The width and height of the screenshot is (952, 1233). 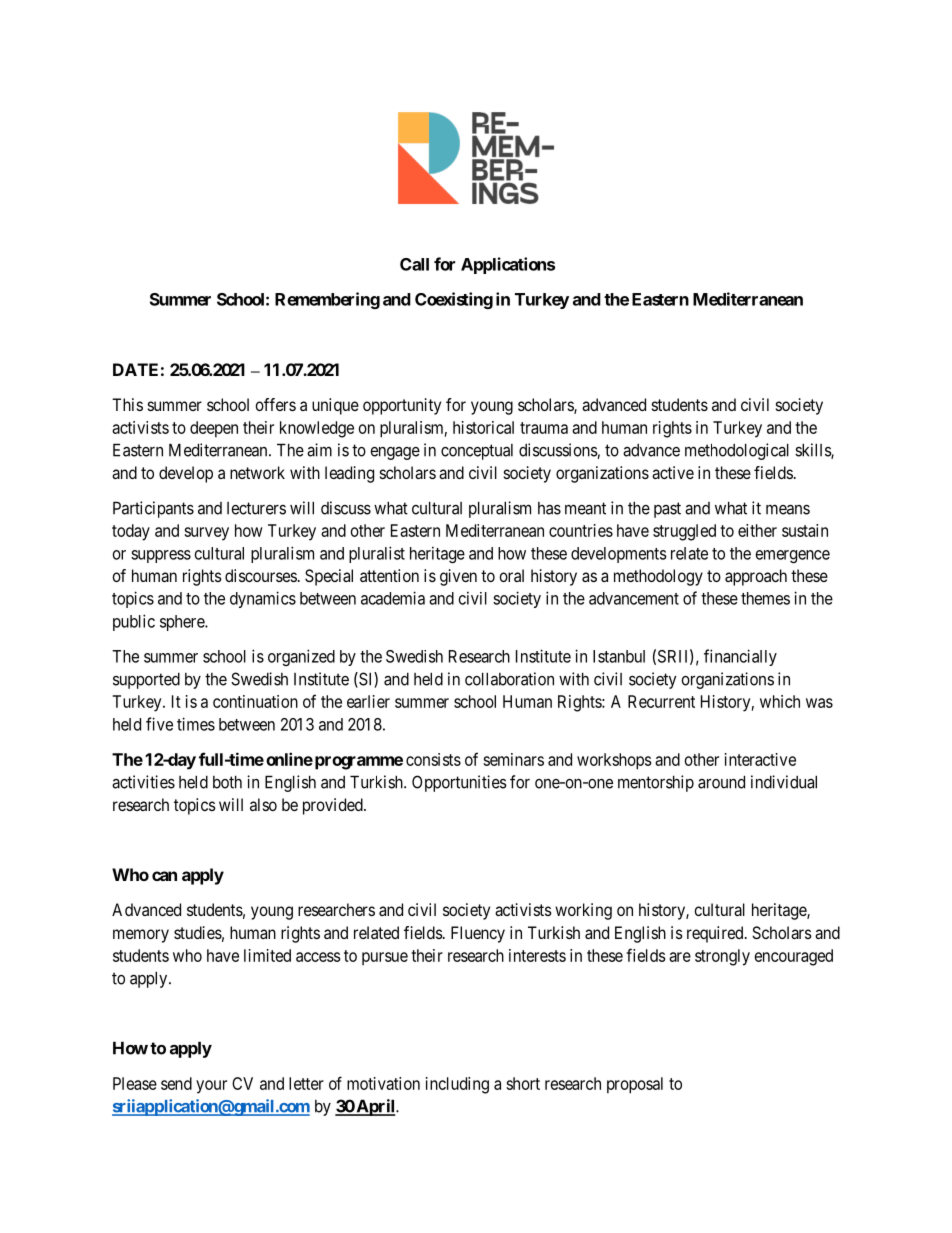 I want to click on your, so click(x=211, y=1087).
